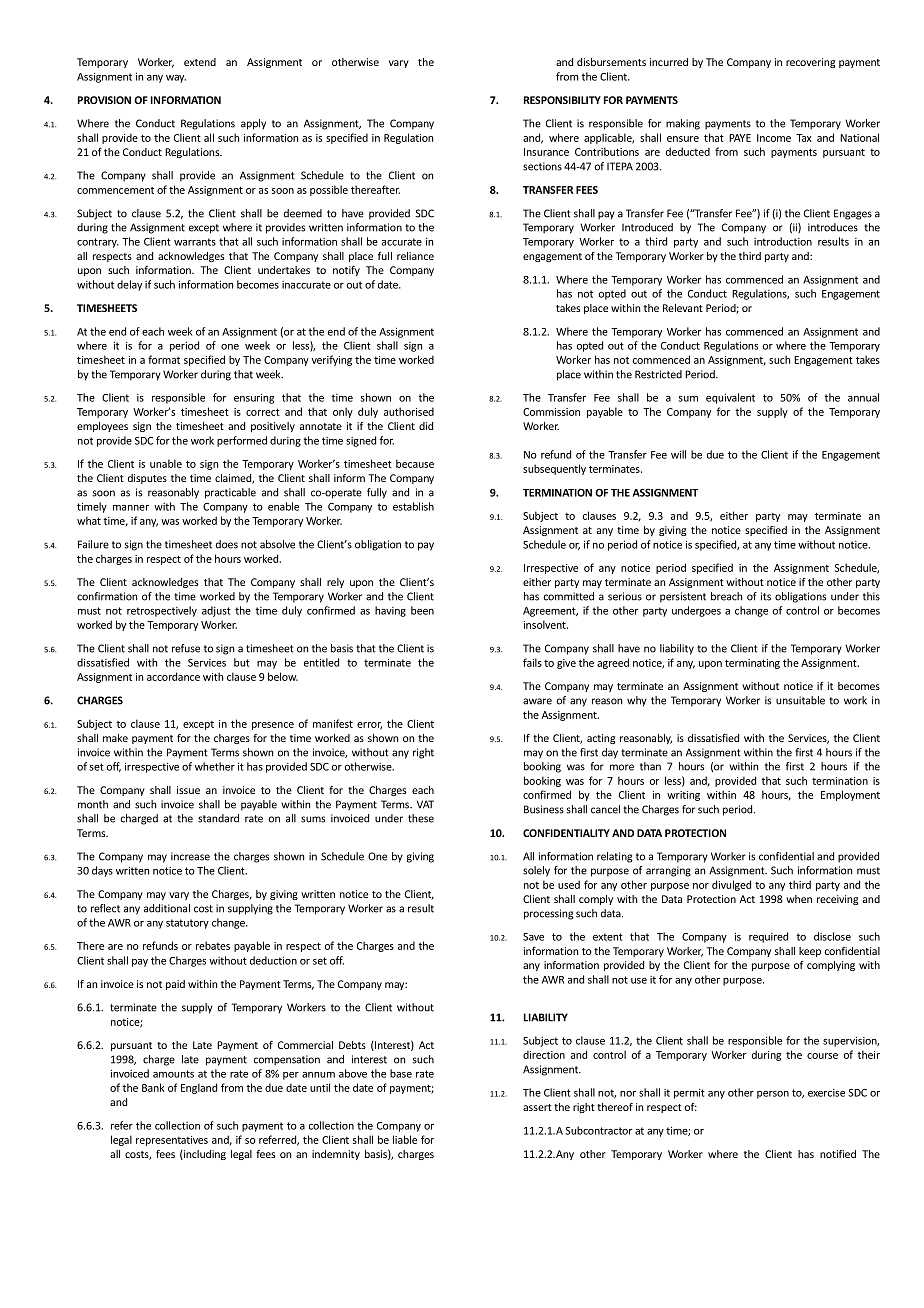  Describe the element at coordinates (176, 79) in the screenshot. I see `way` at that location.
